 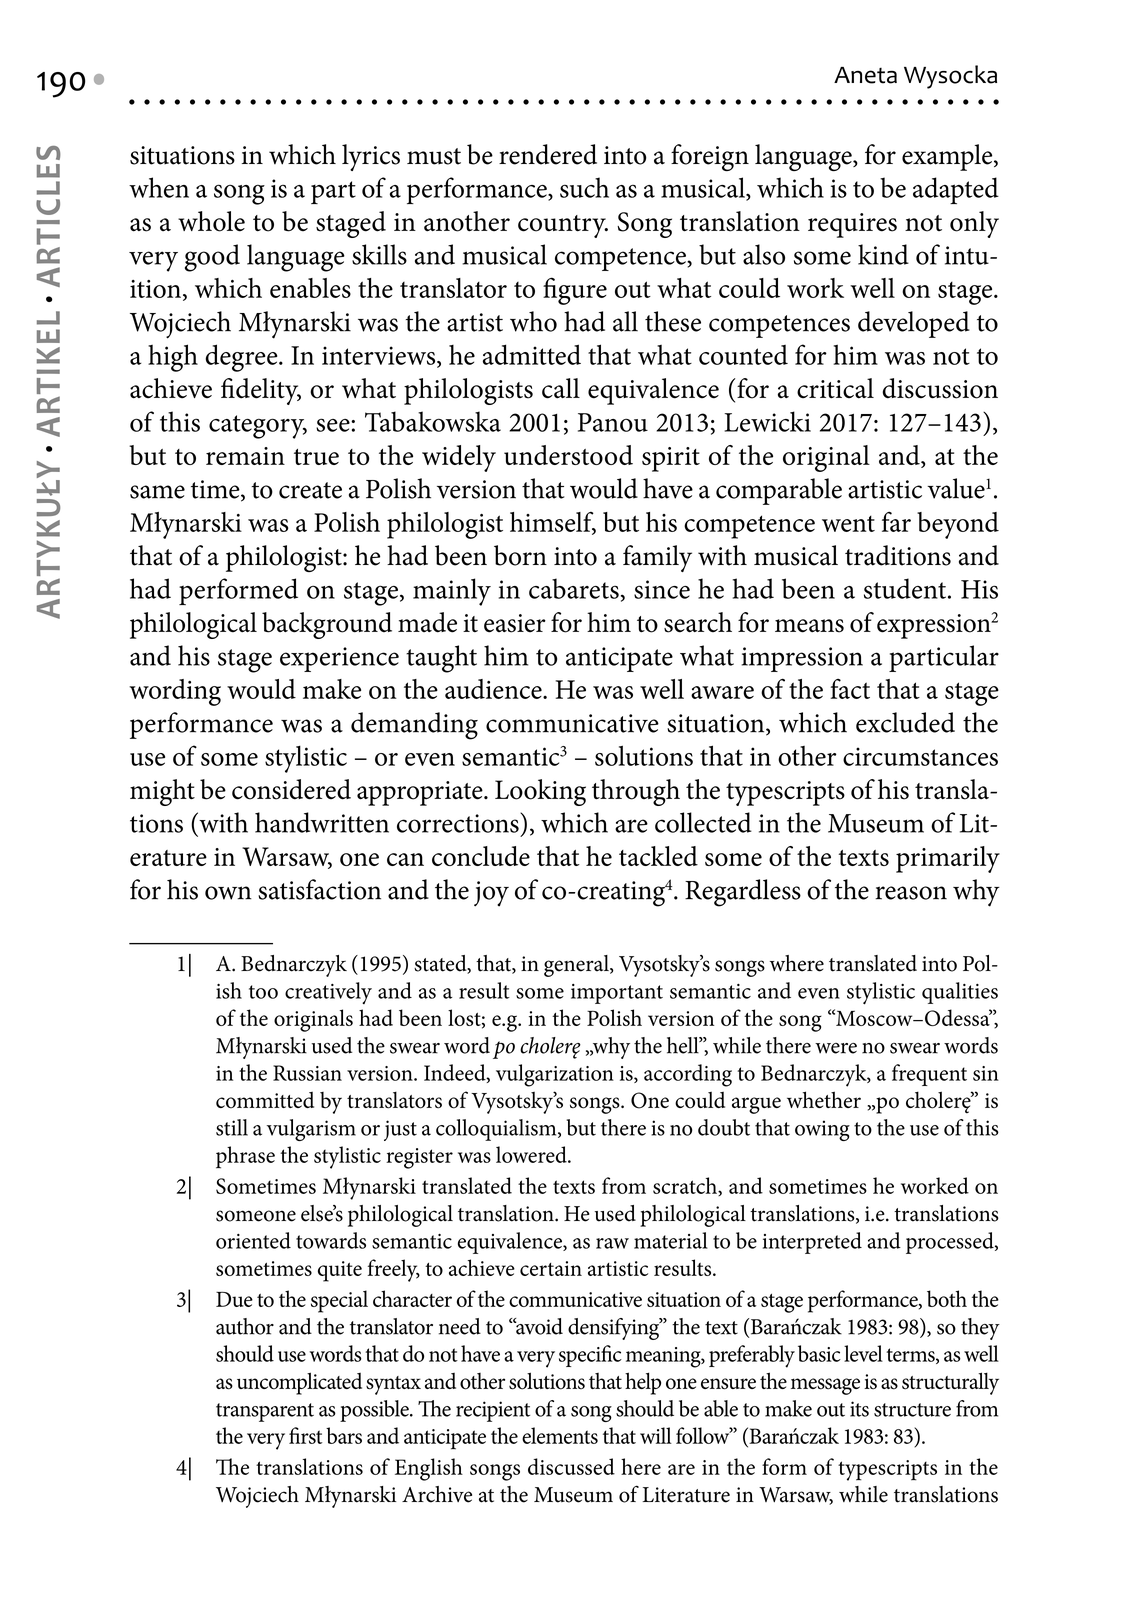 What do you see at coordinates (265, 1412) in the page?
I see `transparent` at bounding box center [265, 1412].
